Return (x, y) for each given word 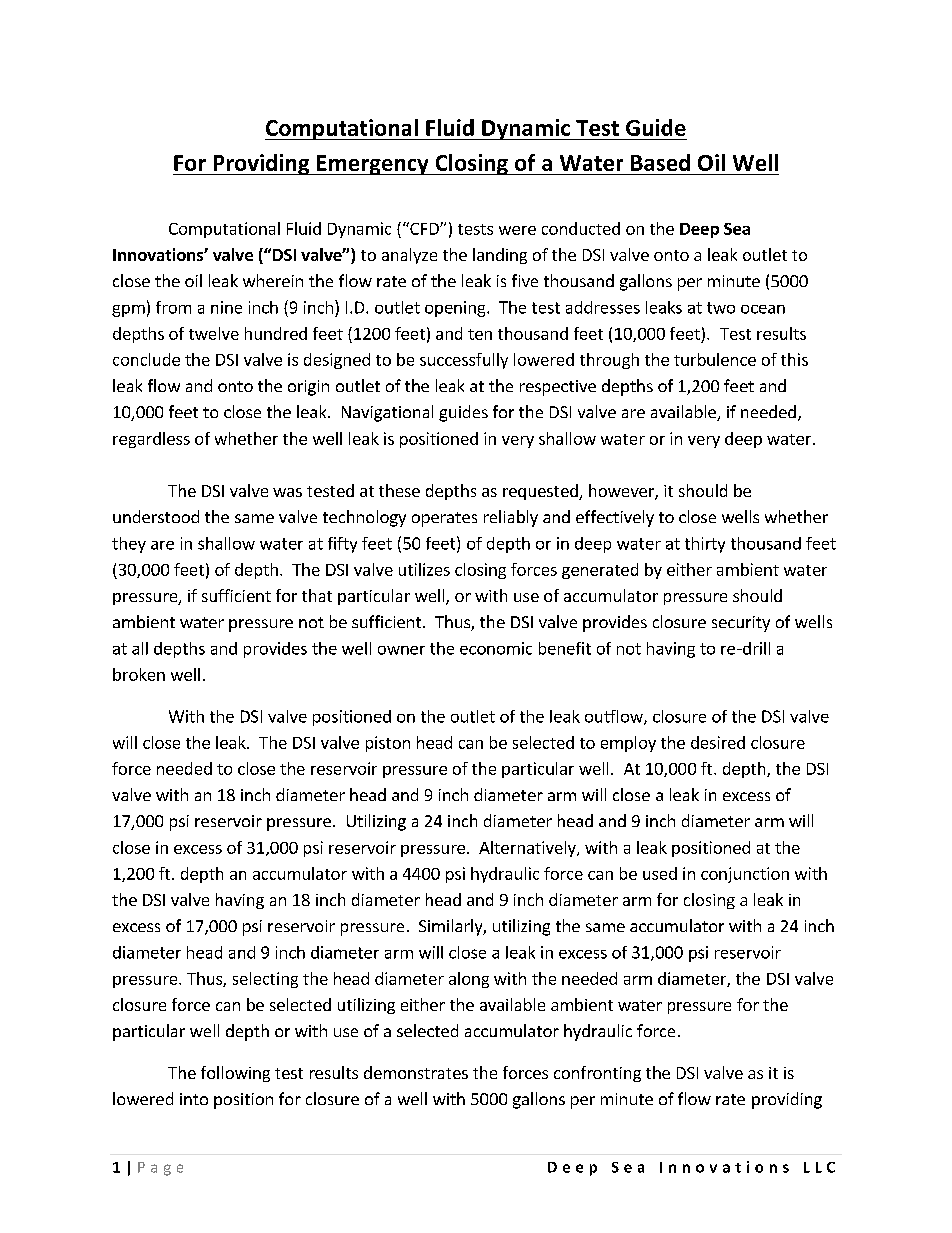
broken (139, 674)
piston (388, 744)
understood (156, 516)
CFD (424, 228)
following (235, 1074)
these (399, 490)
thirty (705, 545)
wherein (273, 280)
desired (718, 742)
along (469, 980)
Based (660, 162)
